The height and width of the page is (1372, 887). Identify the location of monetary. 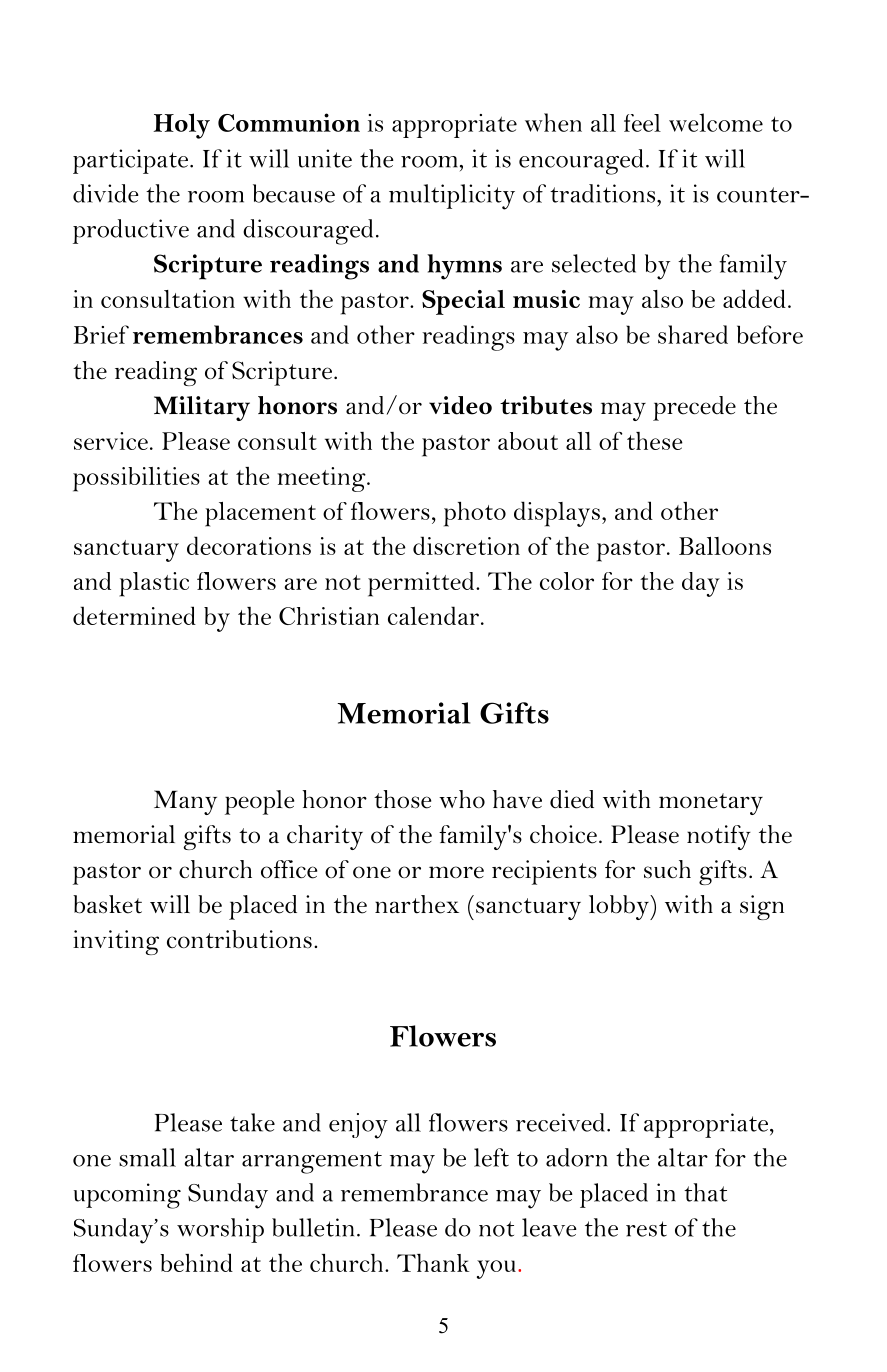
(711, 804).
